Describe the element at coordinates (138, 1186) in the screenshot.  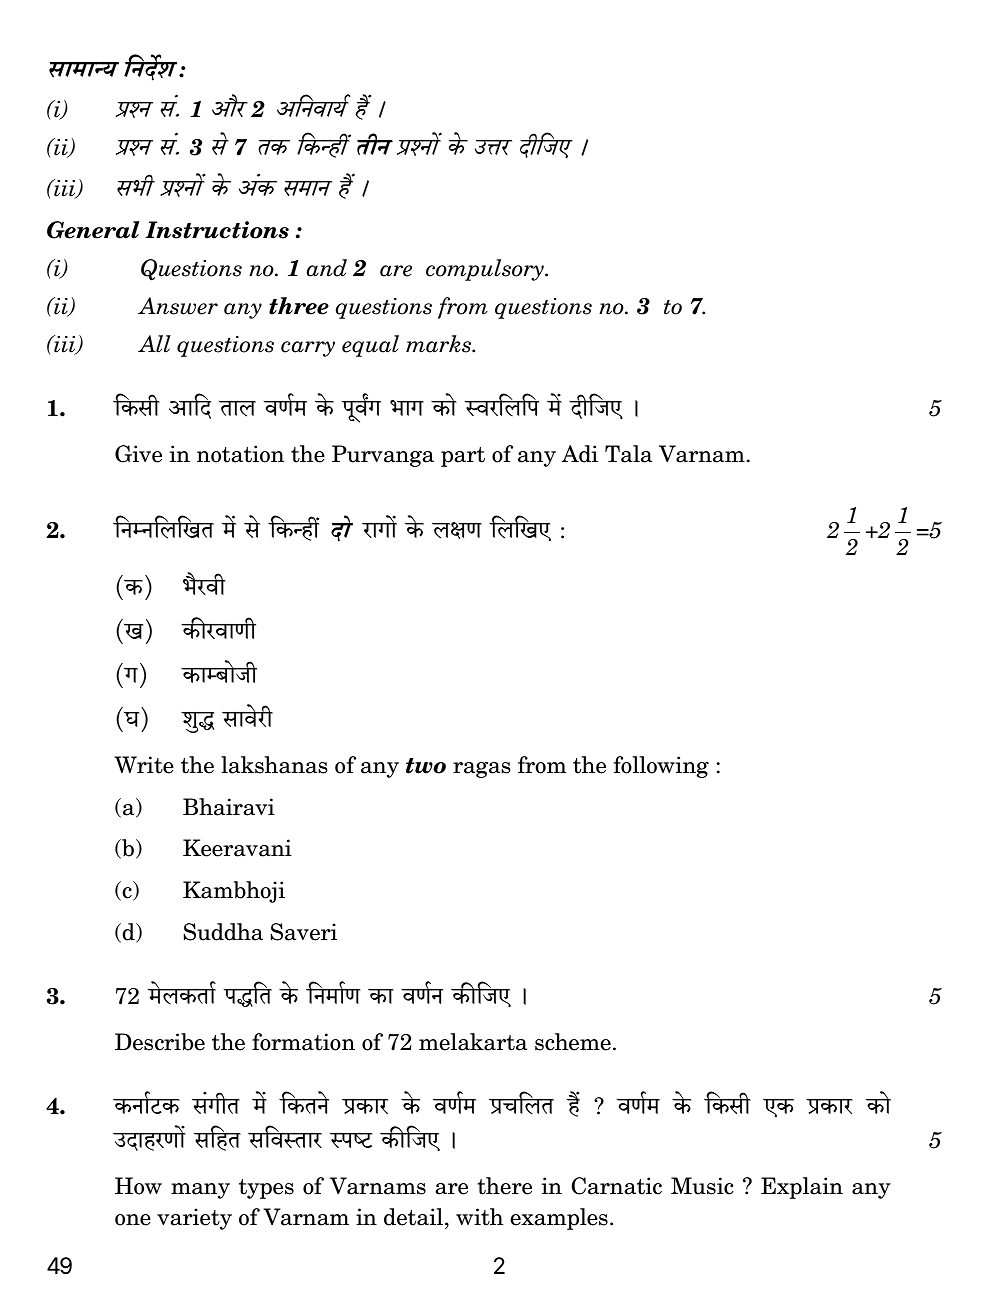
I see `How` at that location.
